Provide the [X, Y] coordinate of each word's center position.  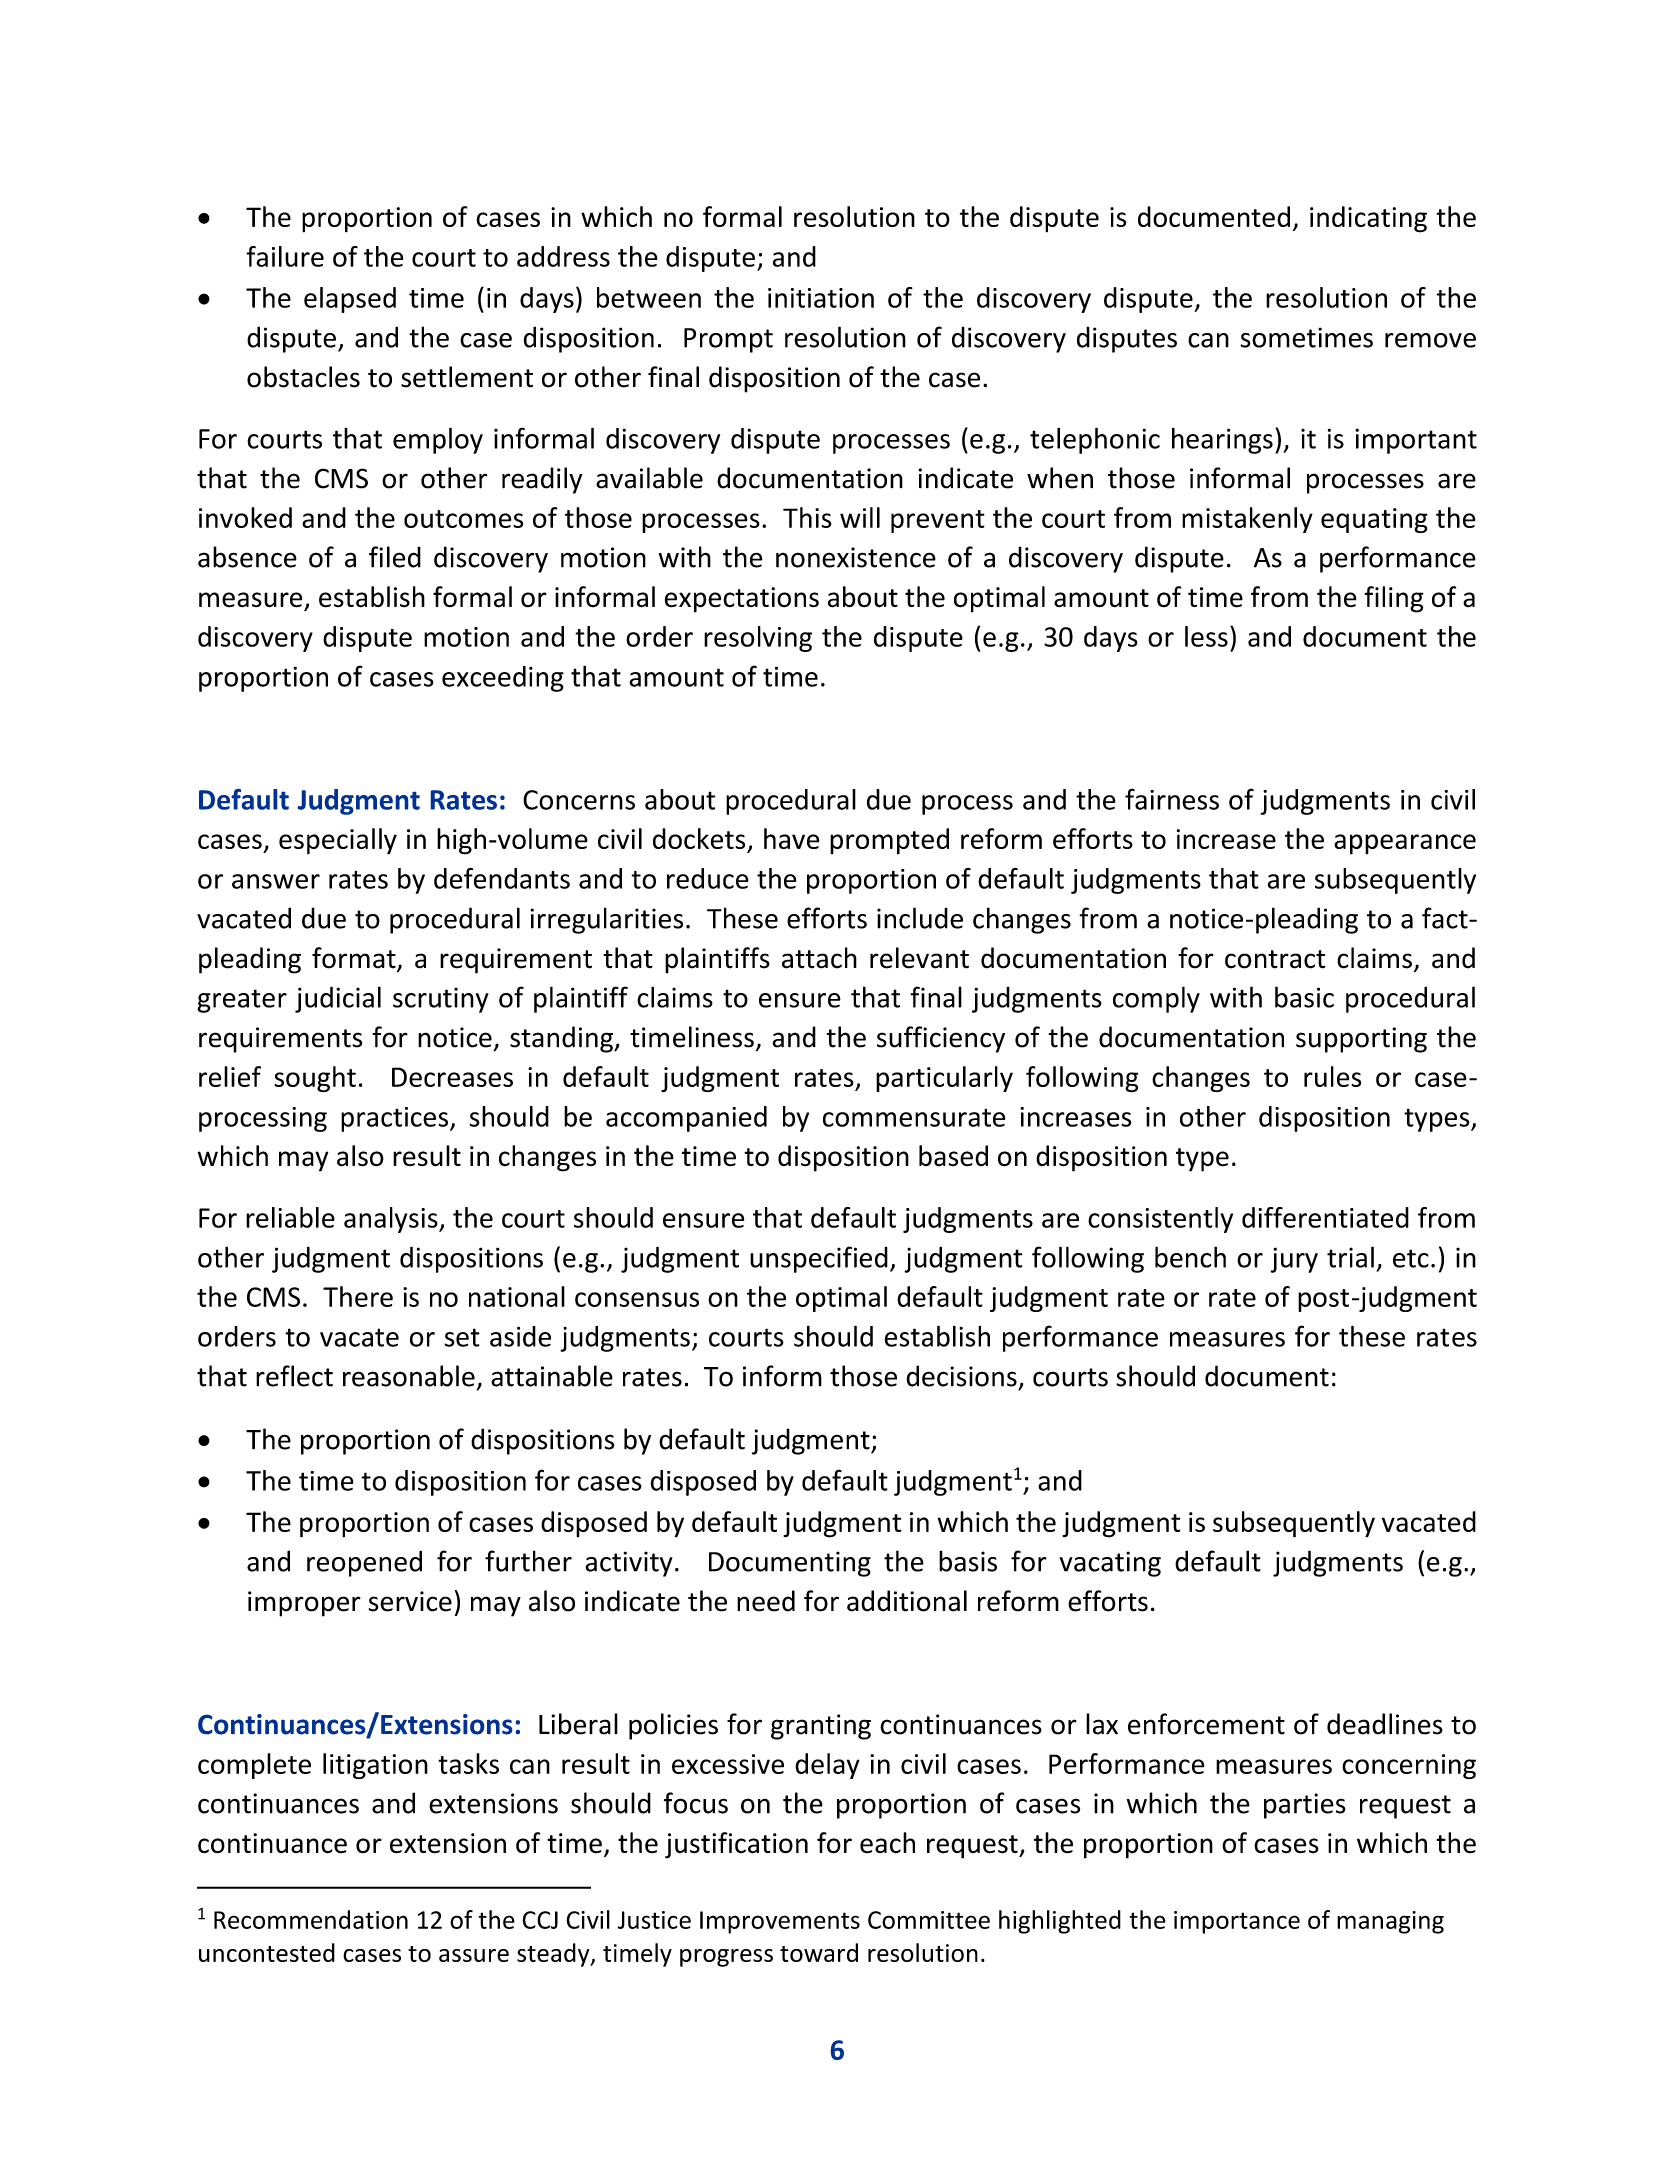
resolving [758, 639]
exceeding [503, 679]
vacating [1110, 1564]
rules [1332, 1076]
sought [315, 1079]
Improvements [780, 1922]
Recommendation [311, 1919]
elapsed [350, 300]
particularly [944, 1079]
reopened [364, 1563]
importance [1237, 1922]
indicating [1368, 219]
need [766, 1601]
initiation [821, 298]
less [1206, 636]
